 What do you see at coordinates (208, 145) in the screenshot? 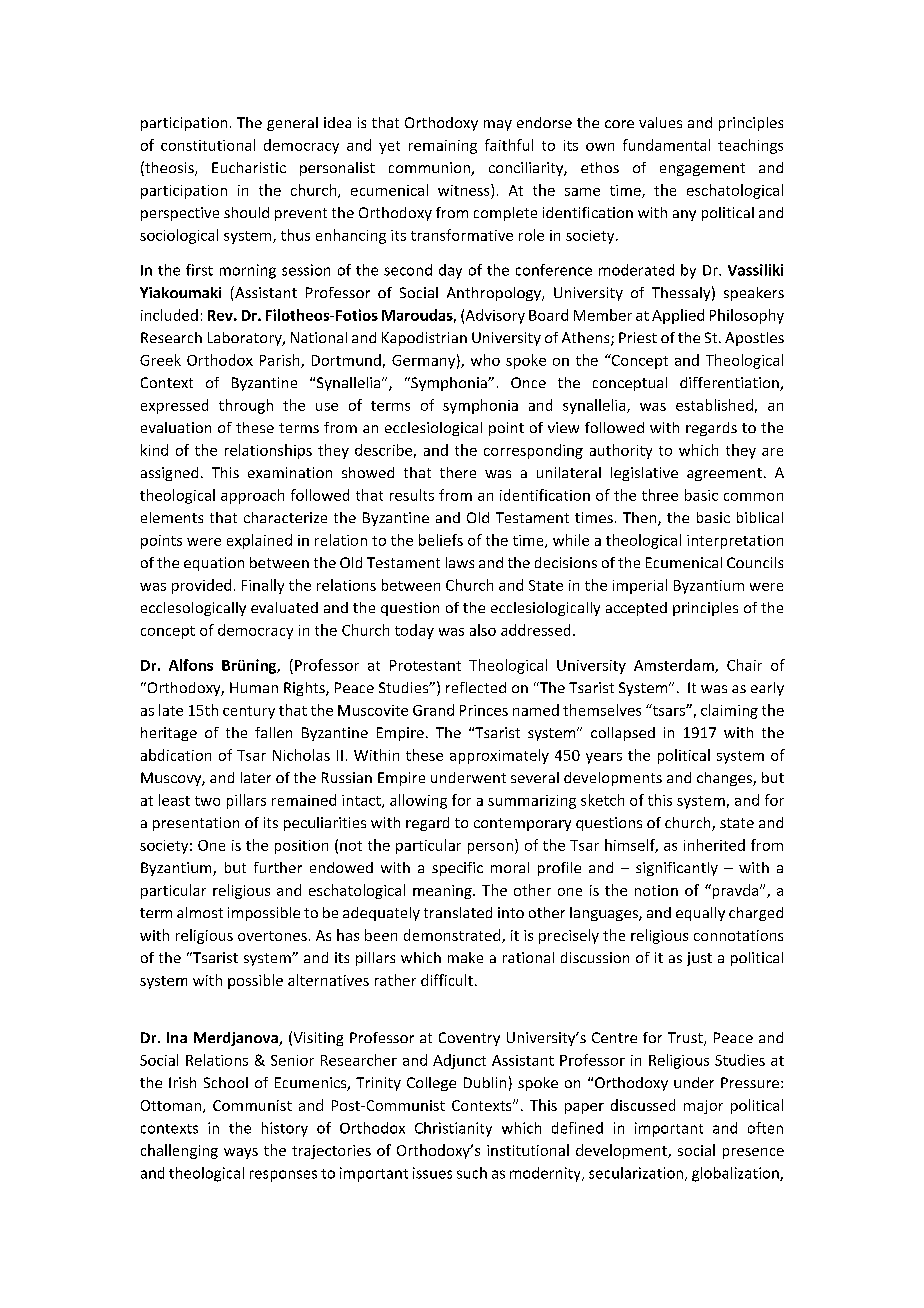
I see `constitutional` at bounding box center [208, 145].
